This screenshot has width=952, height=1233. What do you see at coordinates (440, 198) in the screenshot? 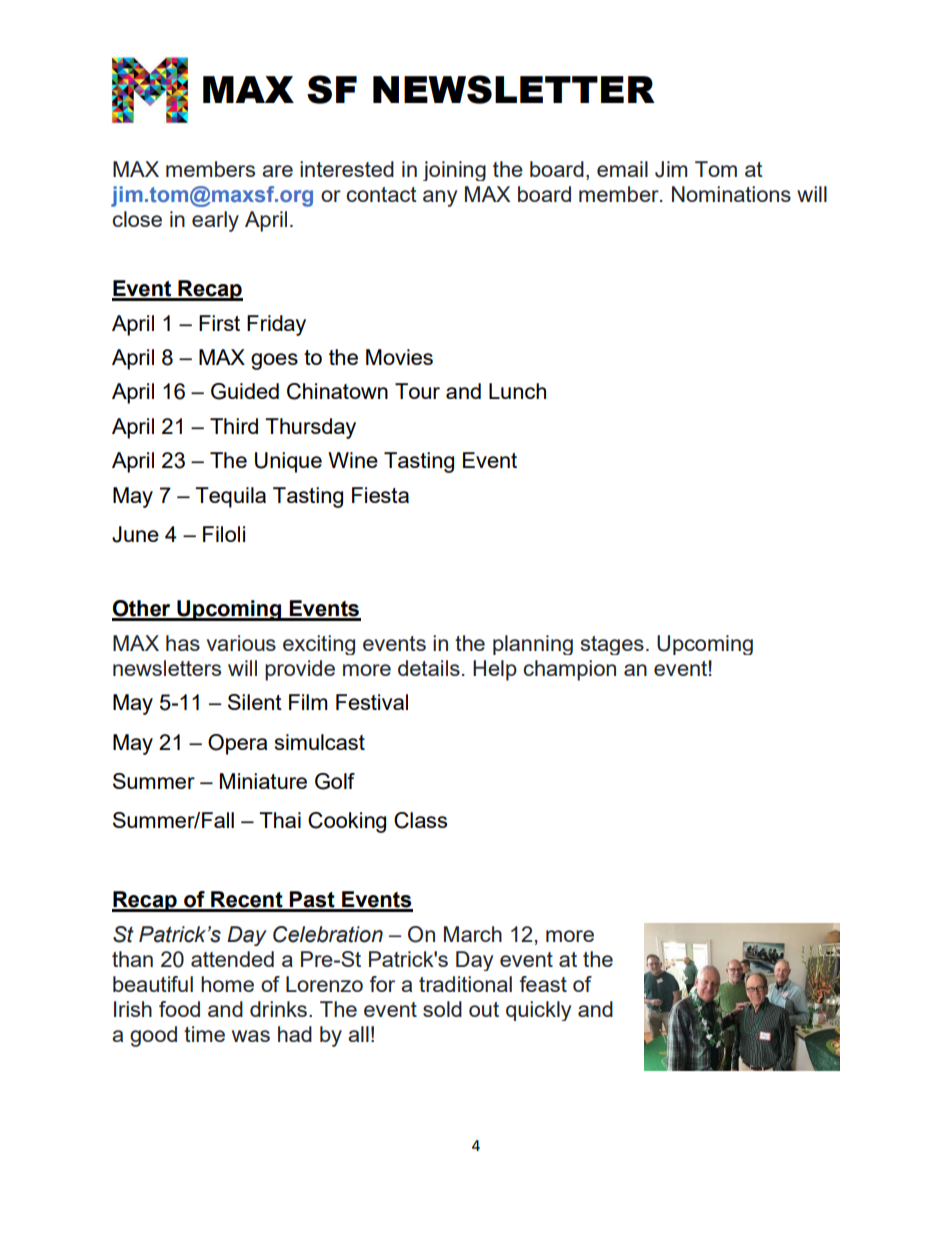
I see `any` at bounding box center [440, 198].
